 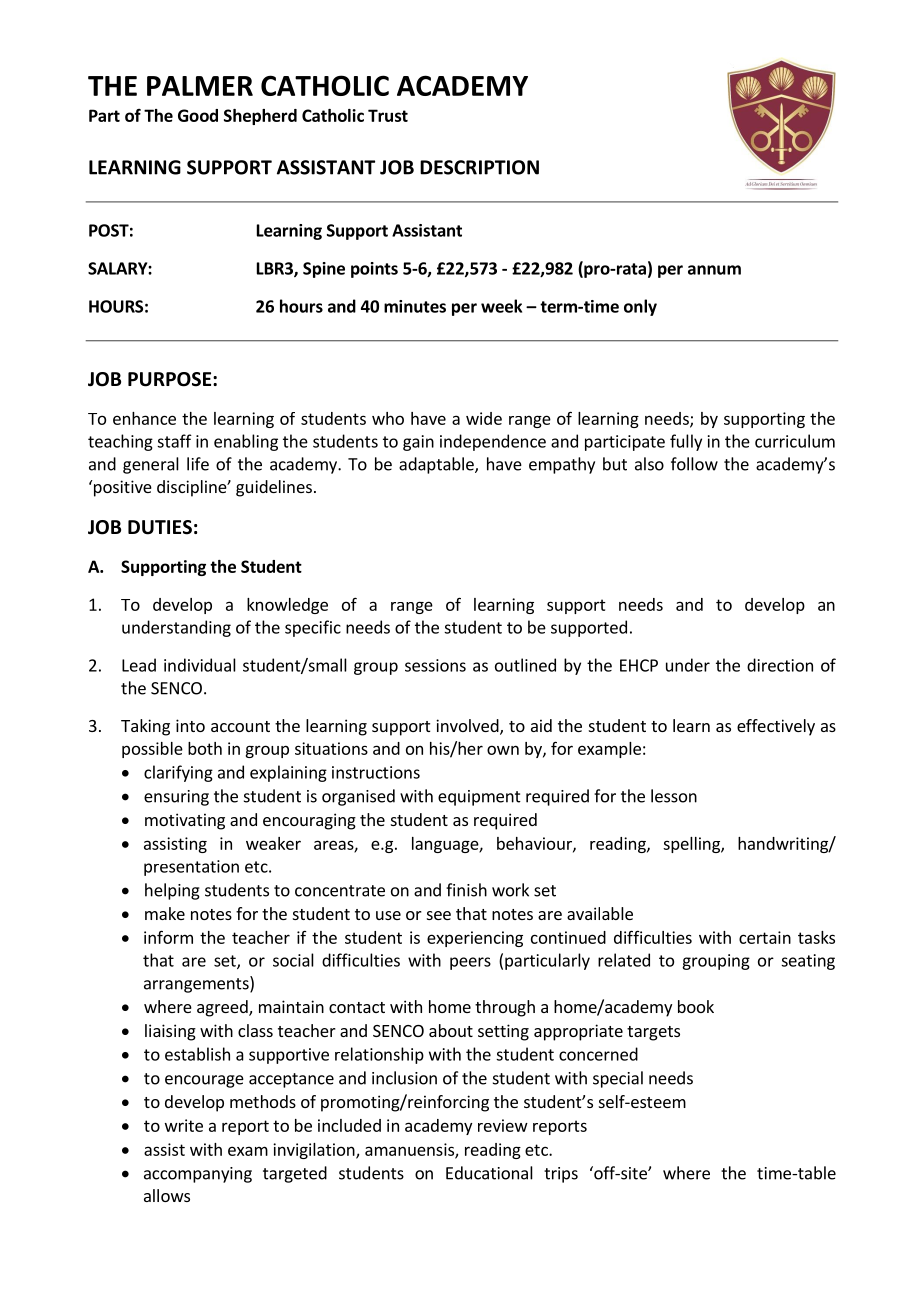 I want to click on Educational, so click(x=489, y=1173).
